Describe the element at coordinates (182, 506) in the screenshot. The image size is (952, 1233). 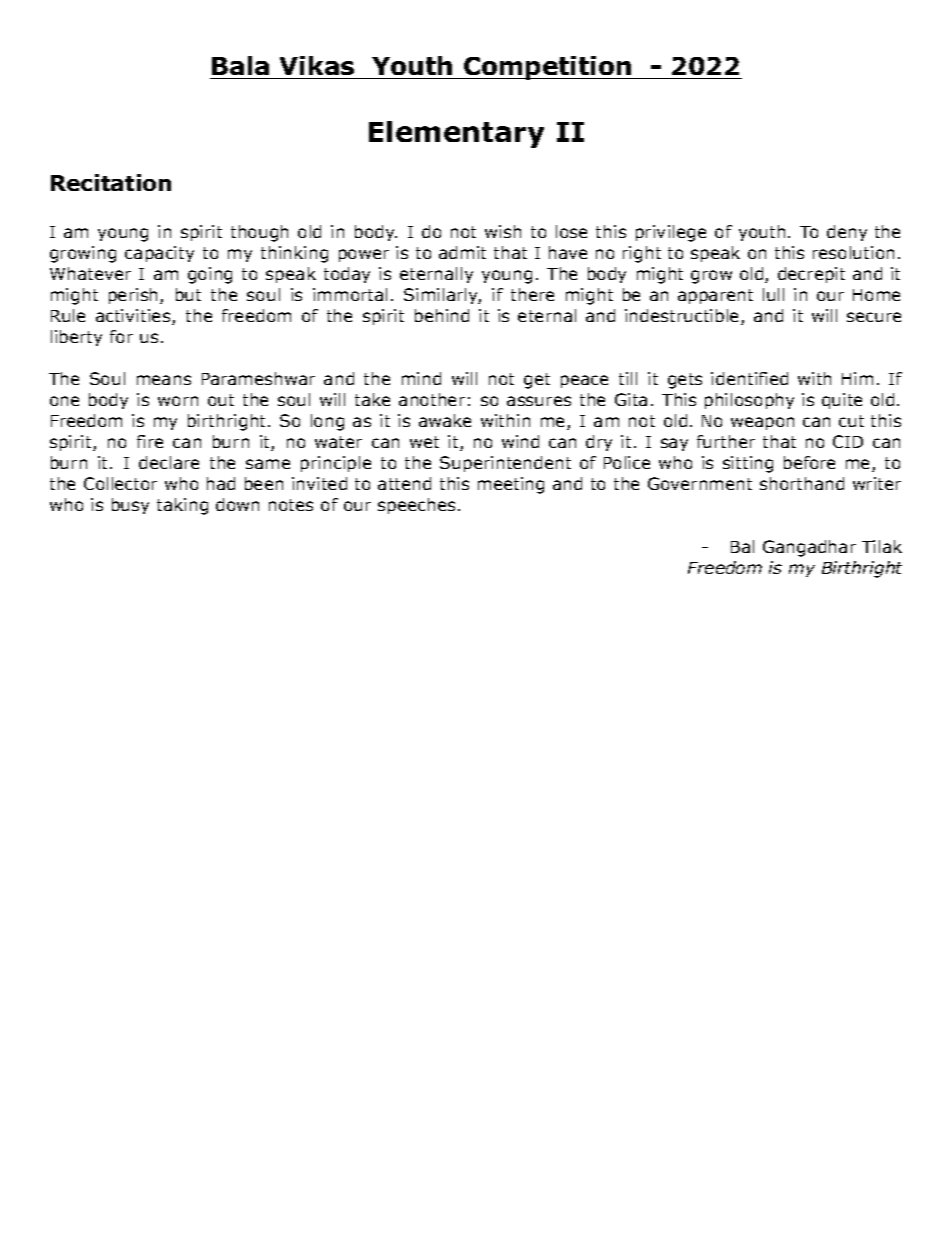
I see `taking` at that location.
